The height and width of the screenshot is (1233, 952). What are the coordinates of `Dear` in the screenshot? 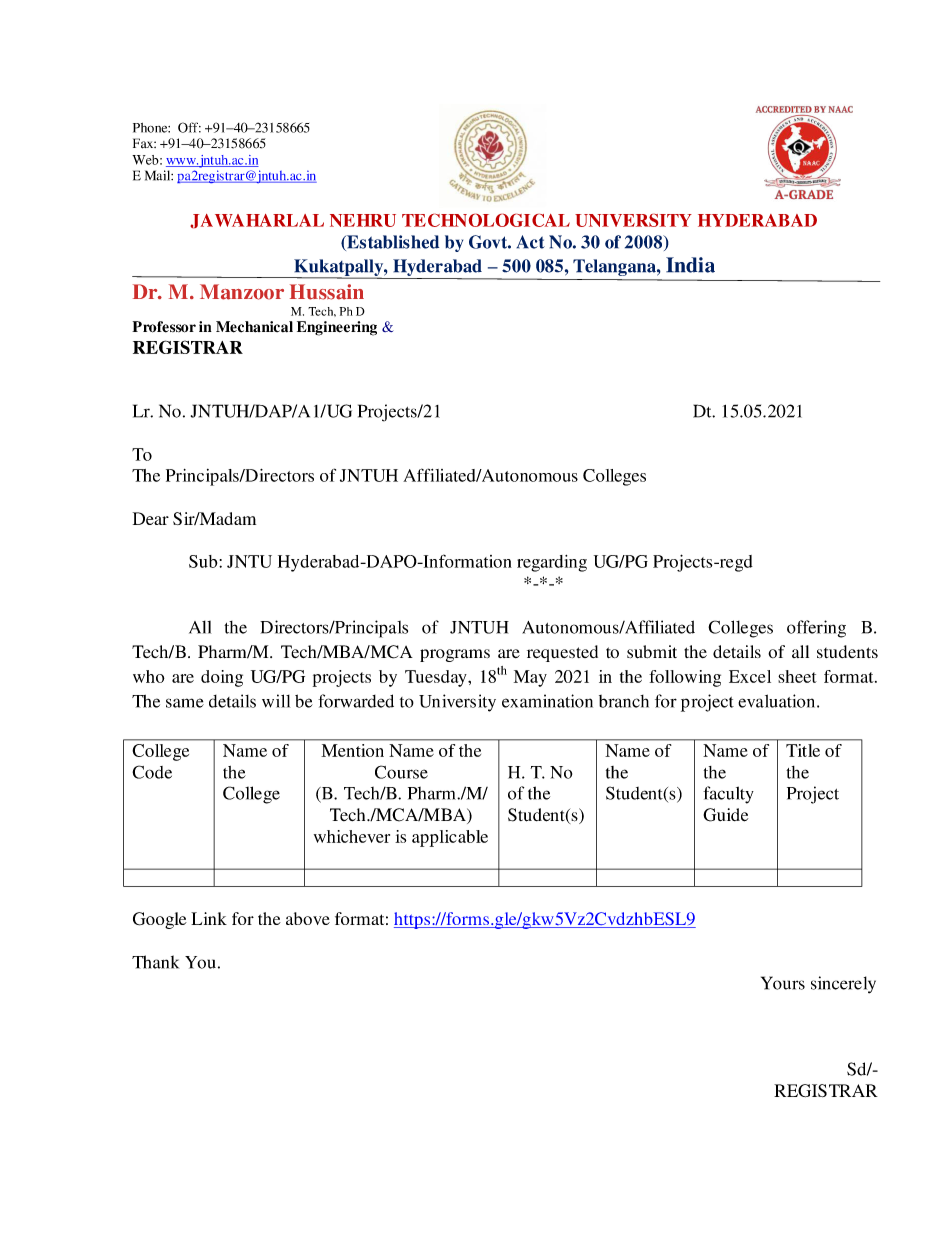 It's located at (151, 518).
